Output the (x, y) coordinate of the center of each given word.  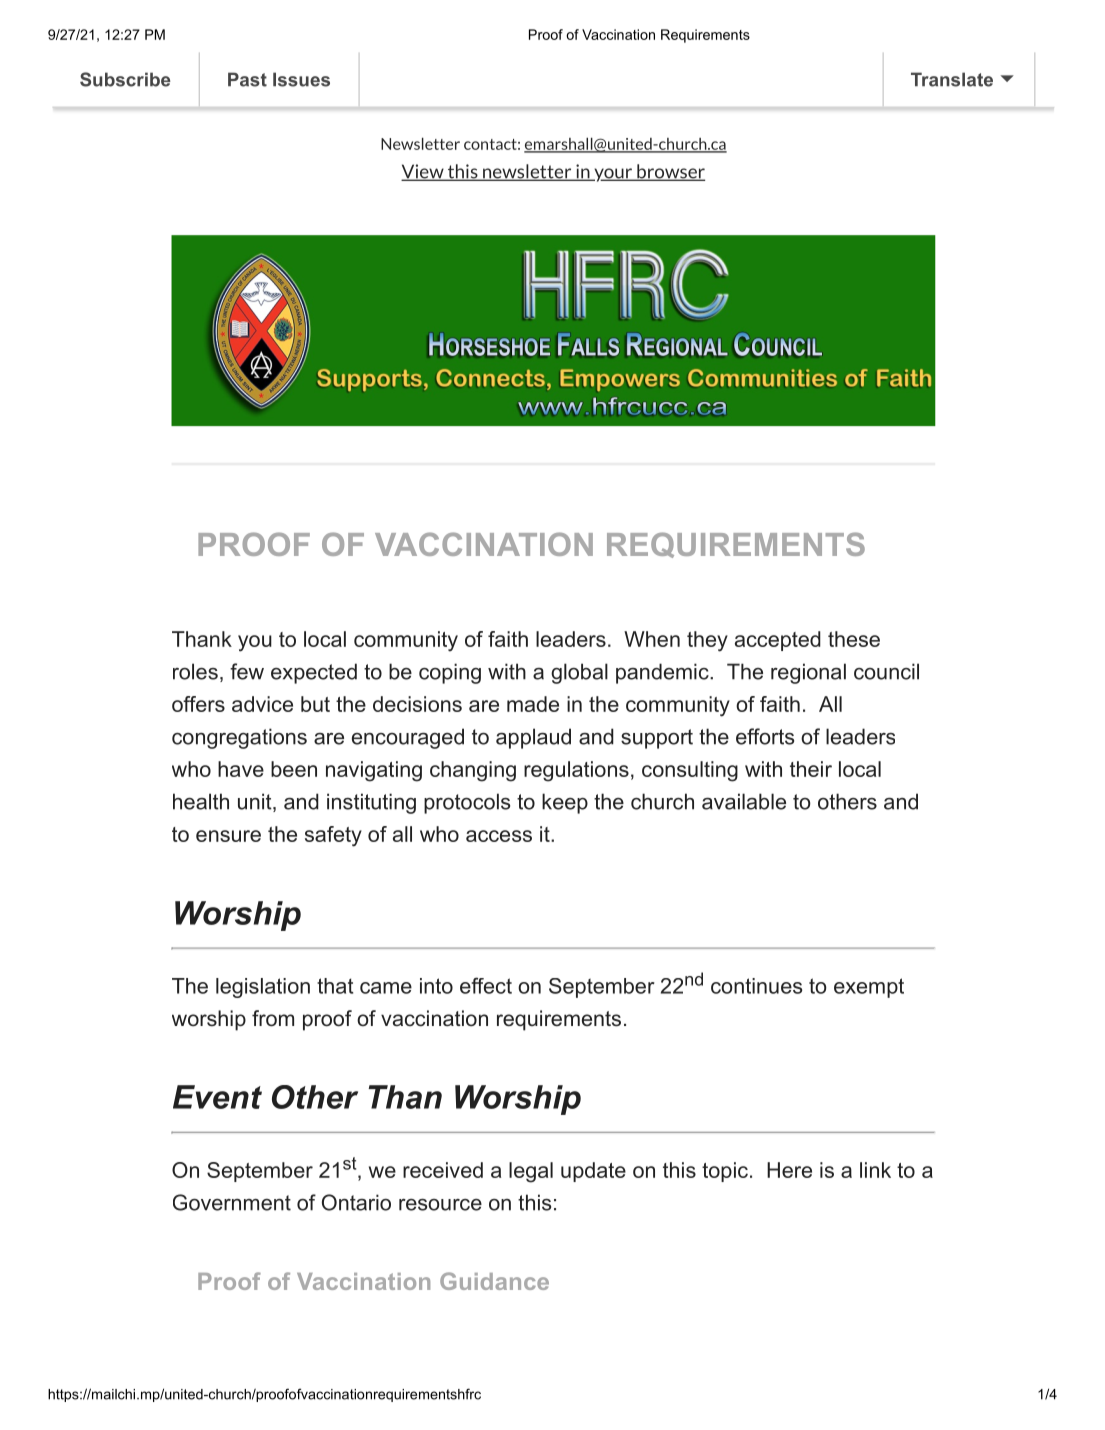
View (423, 172)
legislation (263, 988)
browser (670, 172)
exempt (869, 988)
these (854, 639)
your (613, 175)
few (247, 671)
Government (232, 1202)
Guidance (494, 1281)
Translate (952, 79)
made (533, 704)
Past (247, 79)
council (886, 671)
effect (486, 985)
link (875, 1170)
